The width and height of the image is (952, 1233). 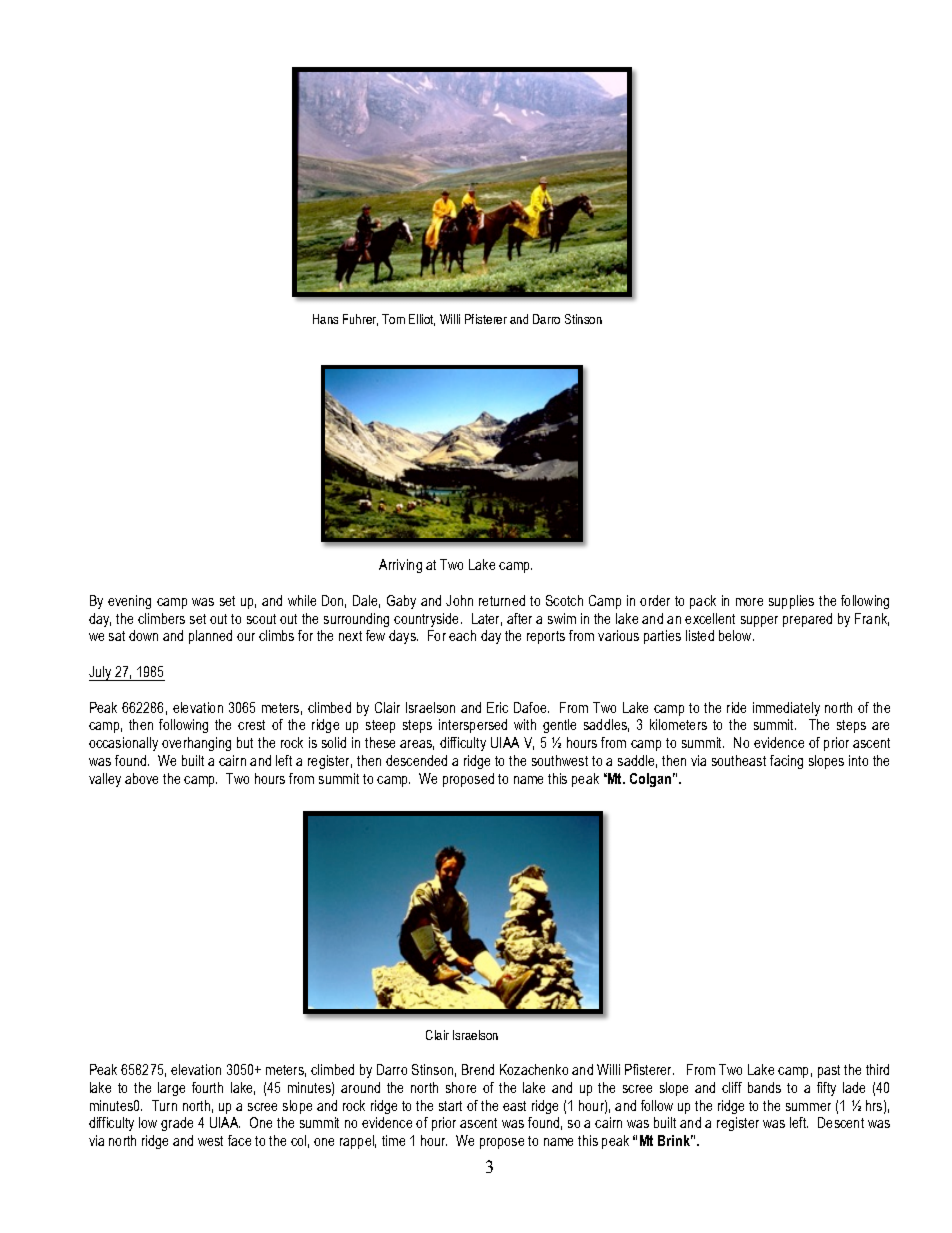 What do you see at coordinates (791, 602) in the image?
I see `supplies` at bounding box center [791, 602].
